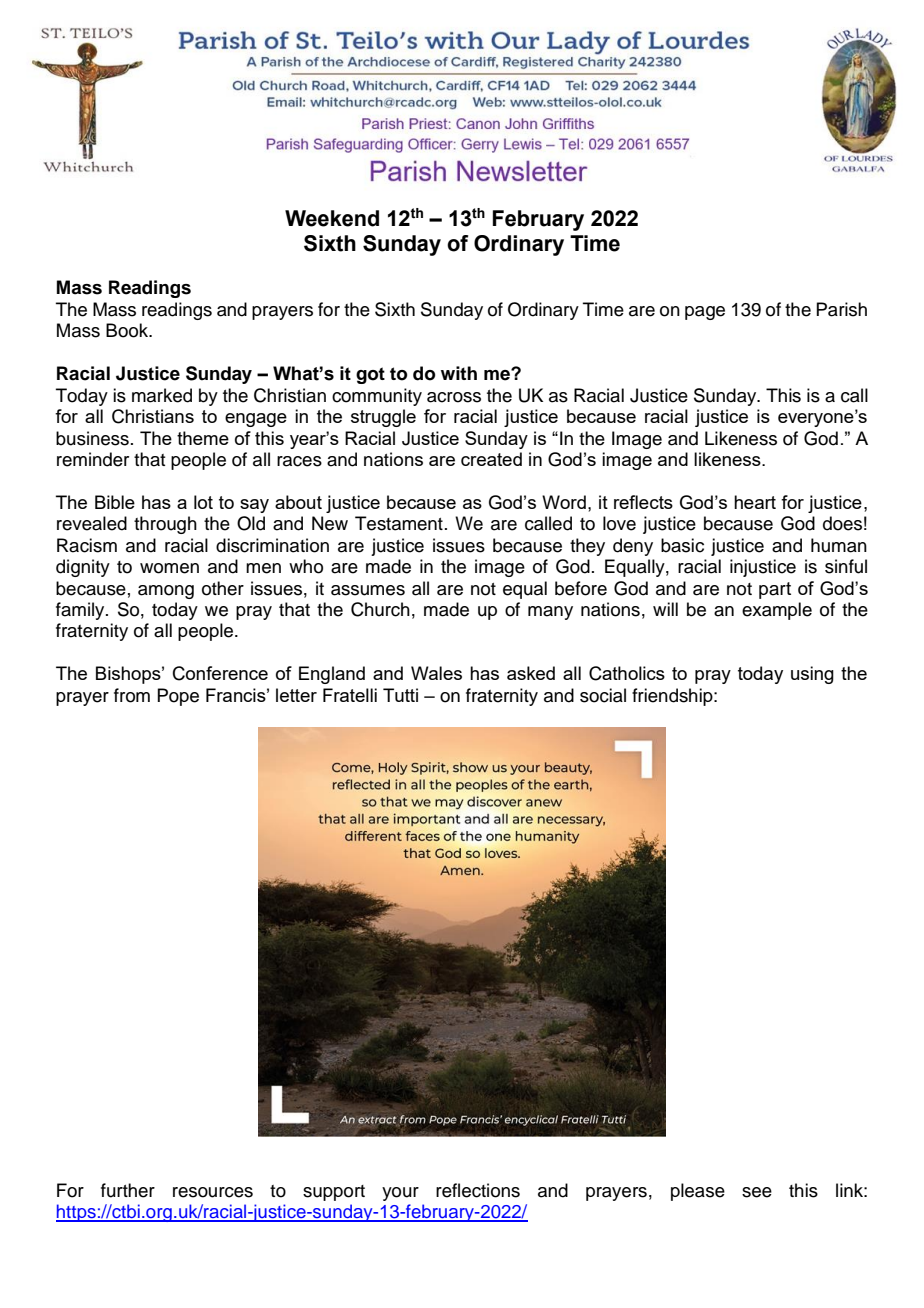  Describe the element at coordinates (757, 1192) in the page. I see `see` at that location.
